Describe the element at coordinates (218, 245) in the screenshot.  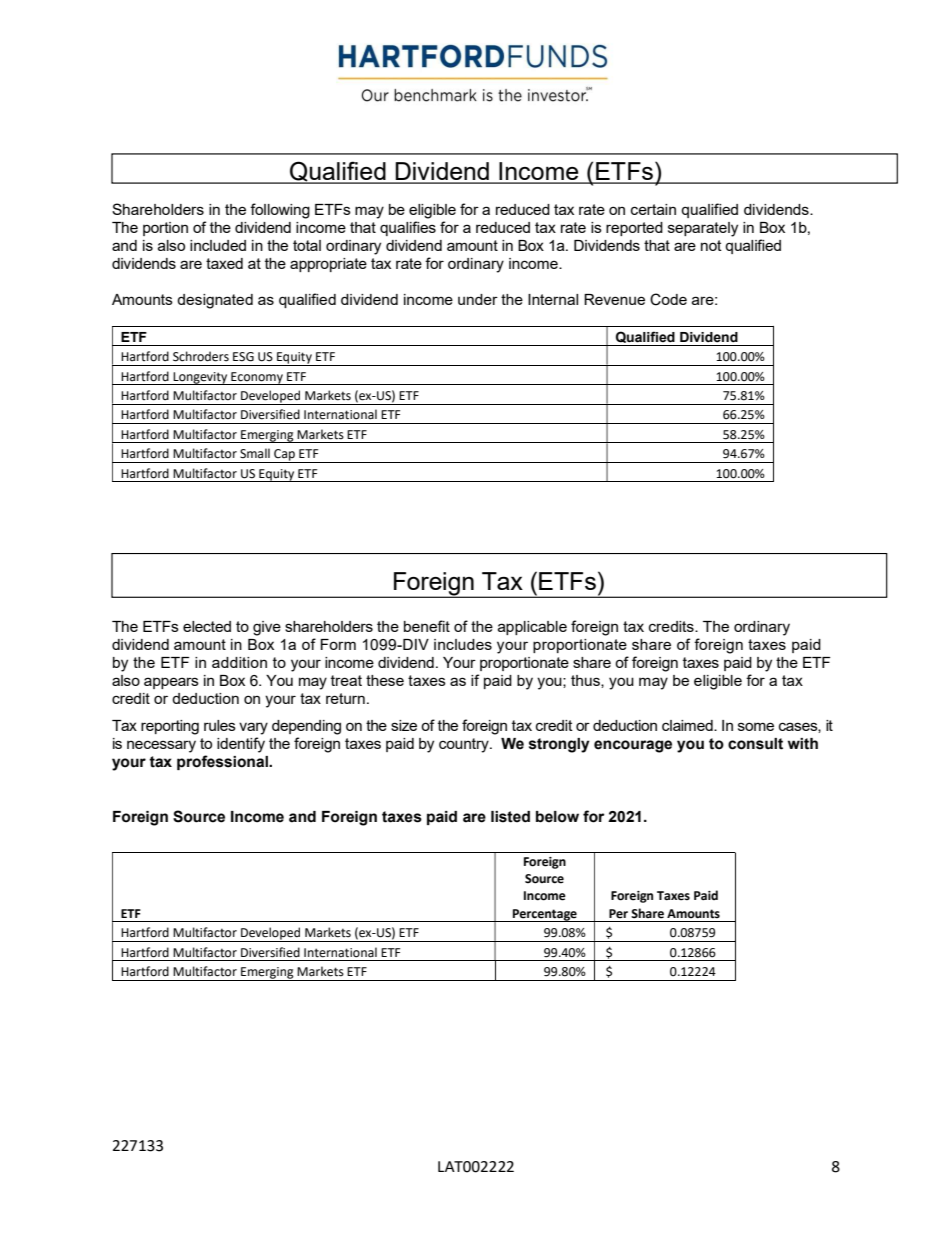
I see `included` at that location.
